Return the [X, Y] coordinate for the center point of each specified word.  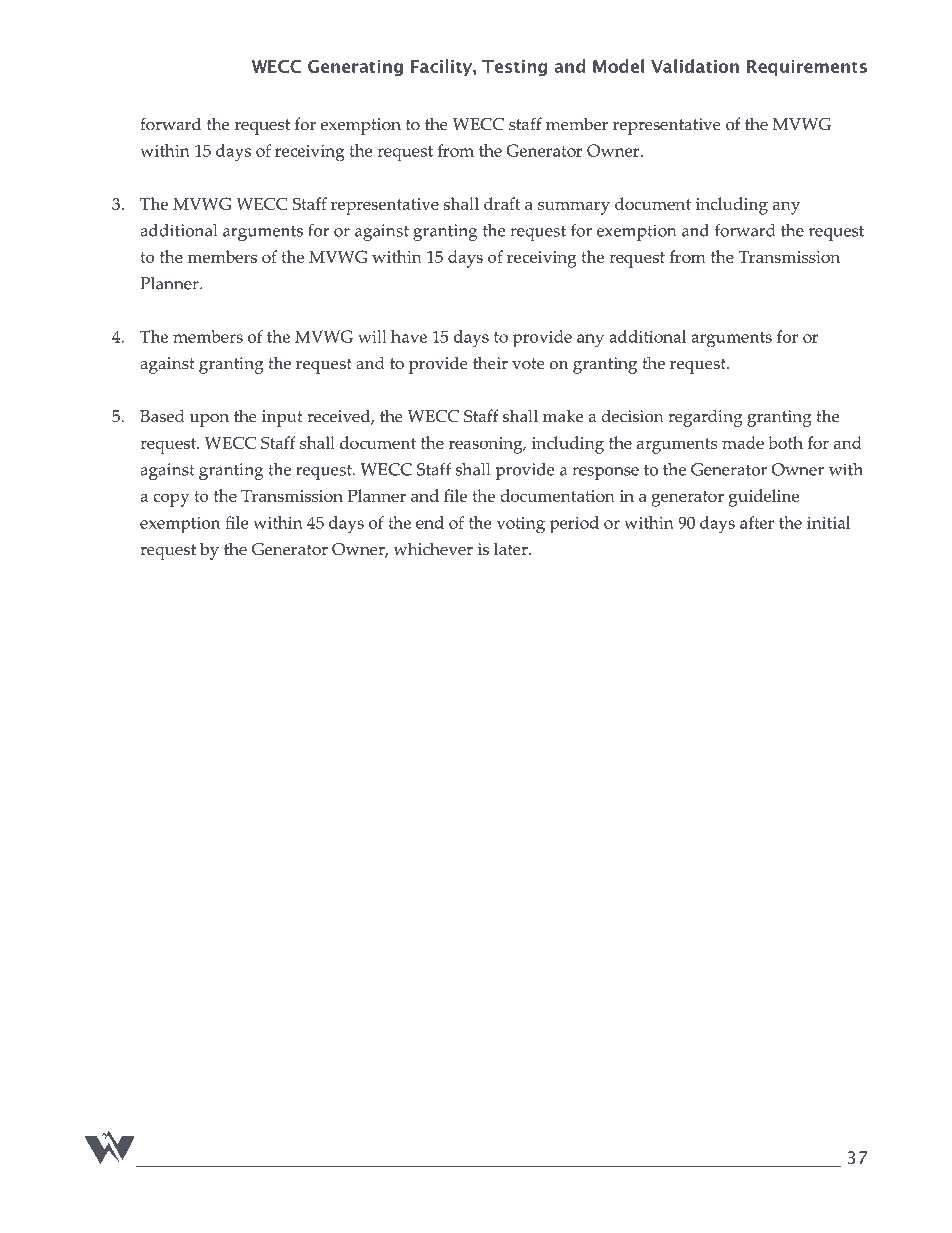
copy [171, 500]
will [372, 336]
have [409, 336]
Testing [514, 68]
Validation [695, 66]
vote [528, 364]
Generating [355, 68]
